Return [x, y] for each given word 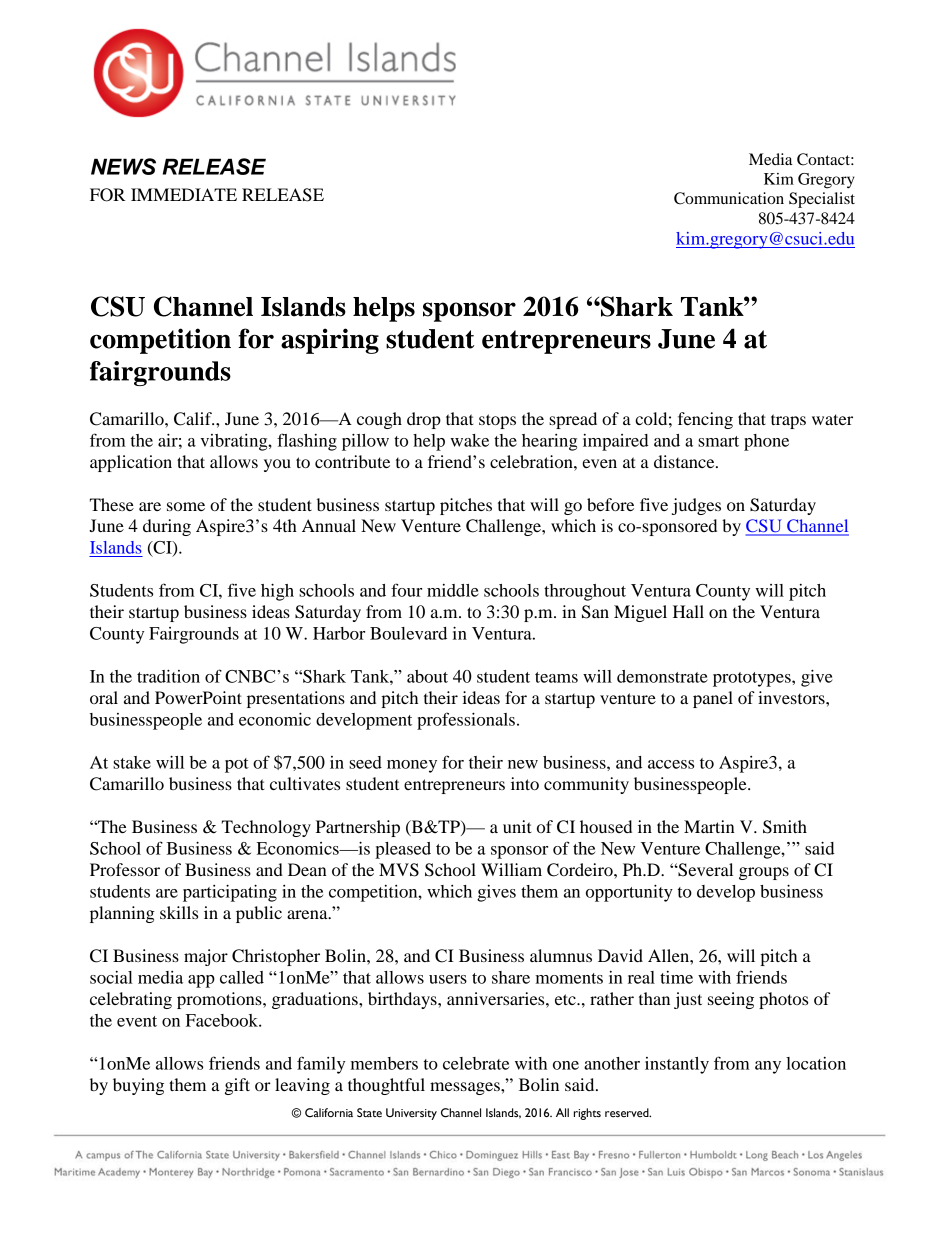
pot [237, 765]
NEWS [123, 166]
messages [466, 1088]
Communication [729, 198]
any [768, 1067]
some [186, 506]
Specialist [822, 200]
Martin [709, 826]
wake [469, 440]
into [525, 783]
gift [237, 1086]
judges [696, 506]
